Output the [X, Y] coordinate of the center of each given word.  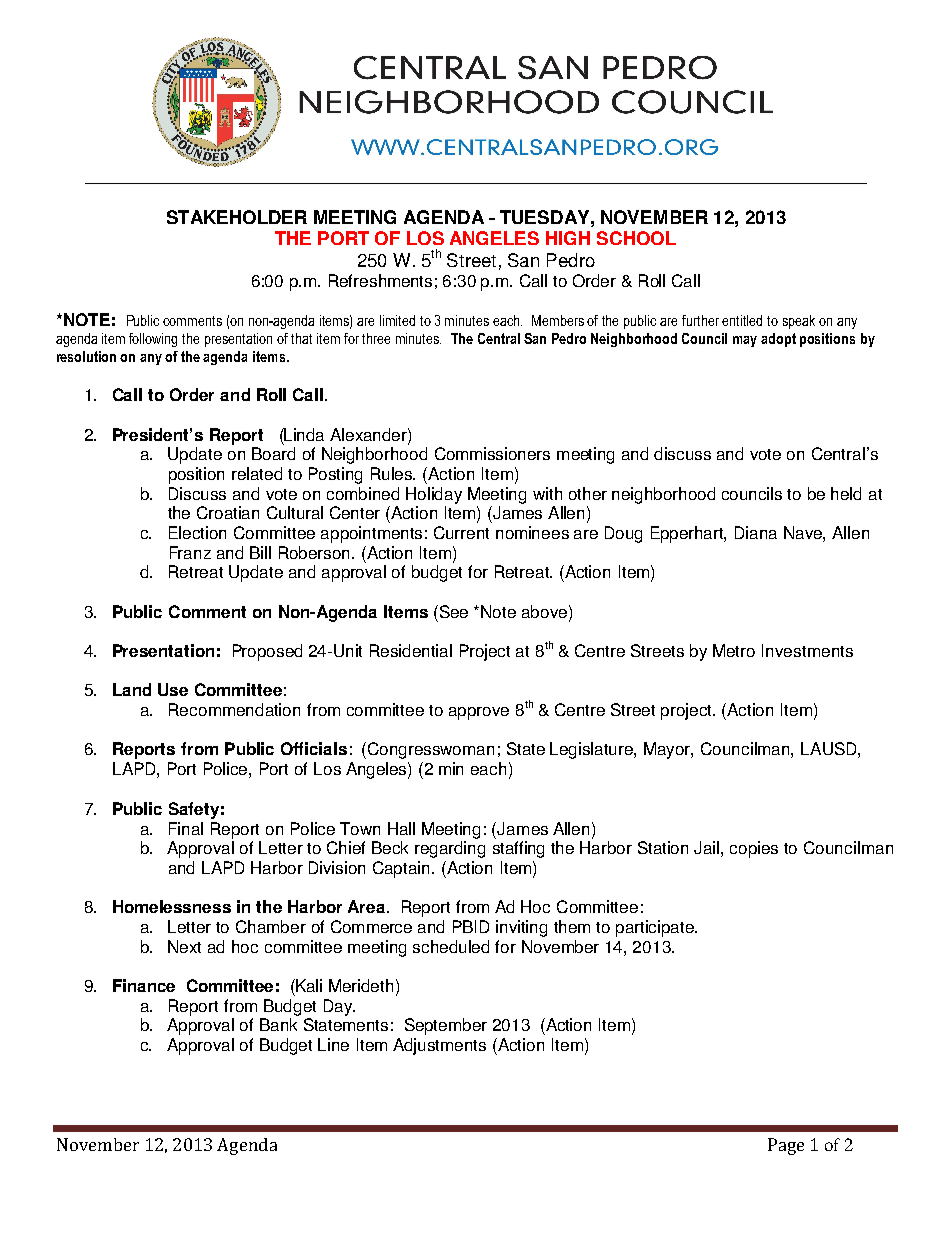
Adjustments [439, 1046]
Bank [278, 1024]
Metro [734, 650]
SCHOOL [636, 238]
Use [173, 689]
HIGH [568, 238]
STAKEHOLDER [237, 217]
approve [479, 713]
